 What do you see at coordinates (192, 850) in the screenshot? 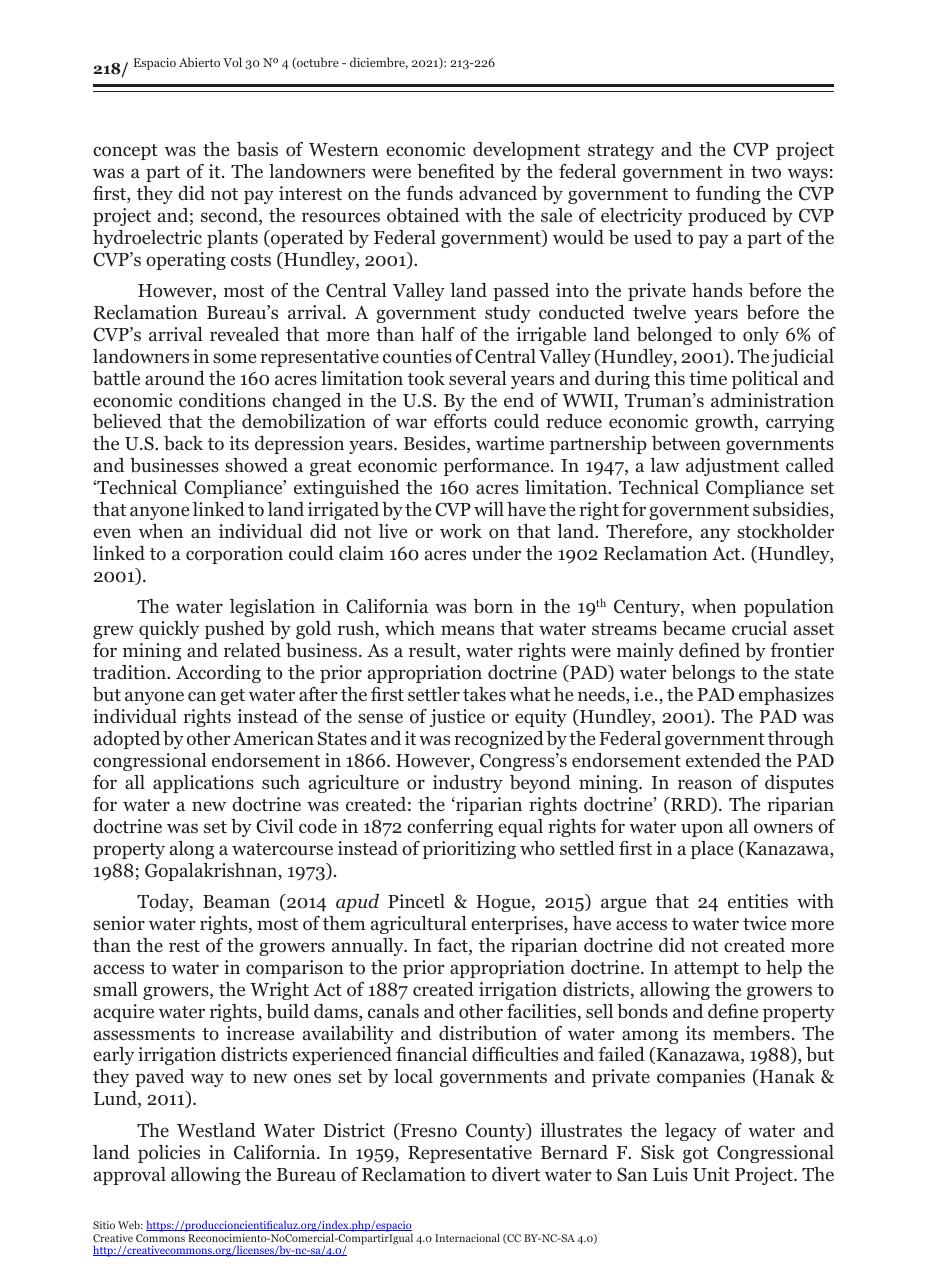
I see `along` at bounding box center [192, 850].
